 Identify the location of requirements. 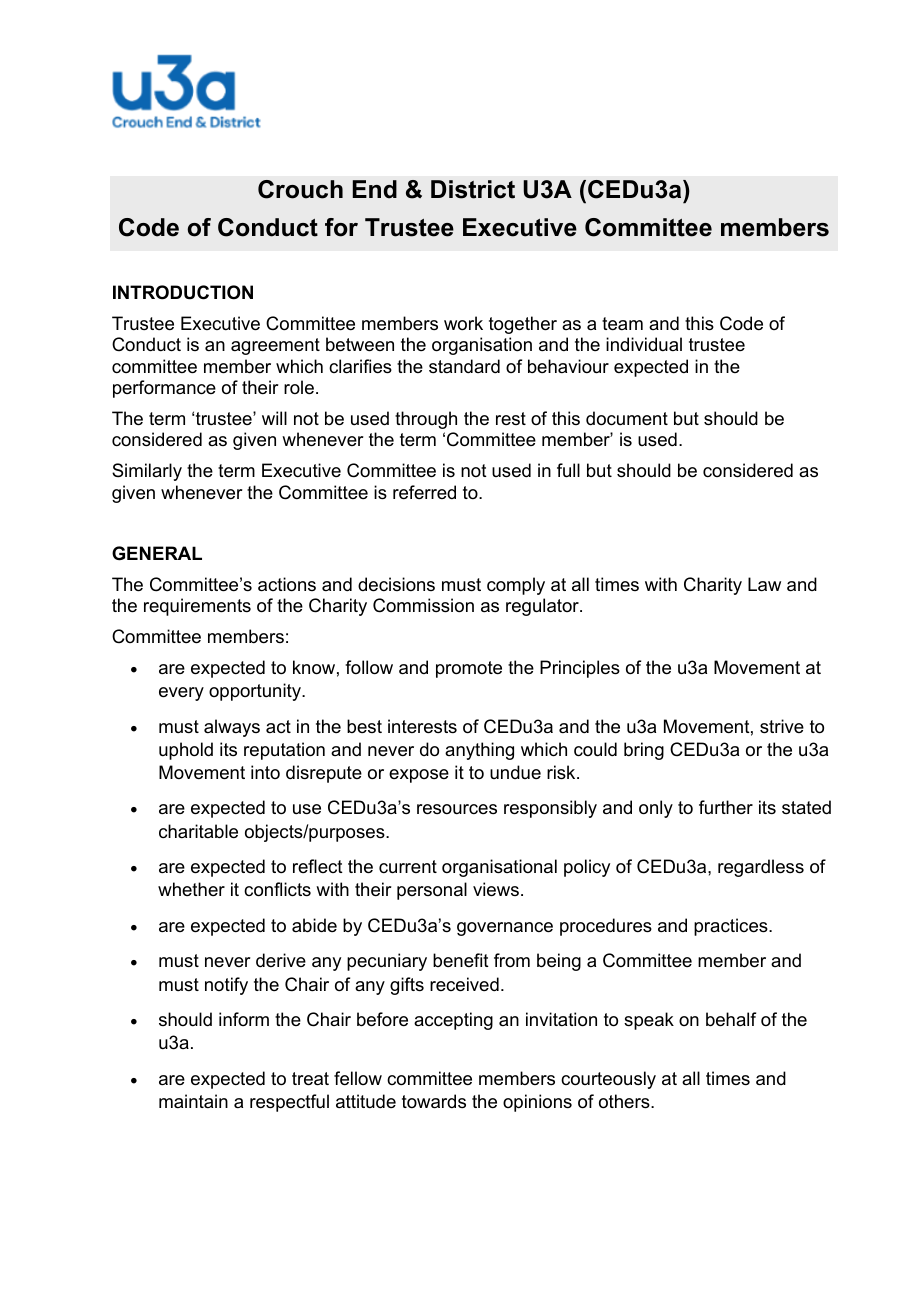
(197, 607).
